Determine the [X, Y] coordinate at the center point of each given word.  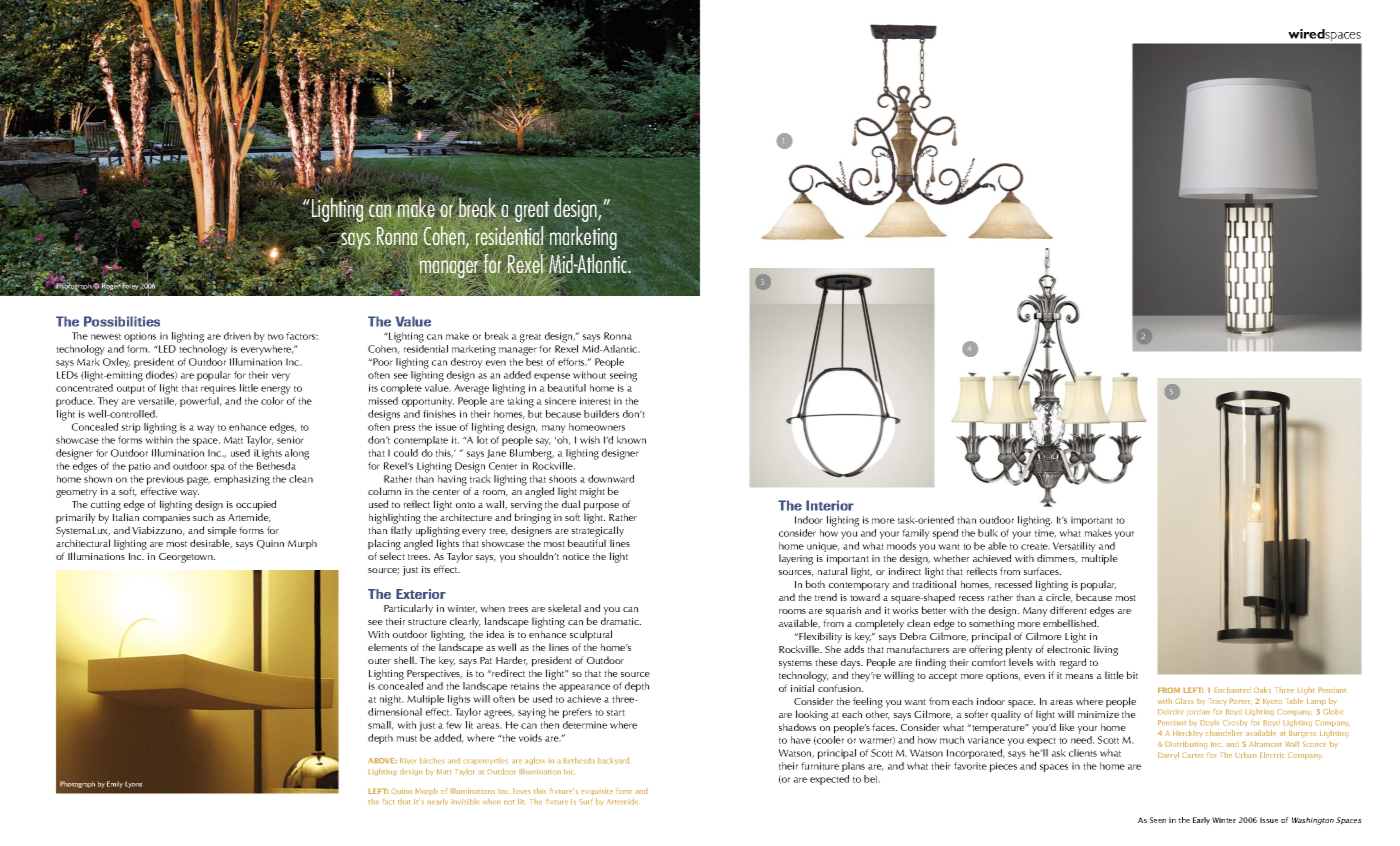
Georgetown [187, 558]
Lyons [133, 784]
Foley [130, 287]
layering [796, 559]
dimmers [1057, 559]
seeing [623, 376]
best [534, 362]
